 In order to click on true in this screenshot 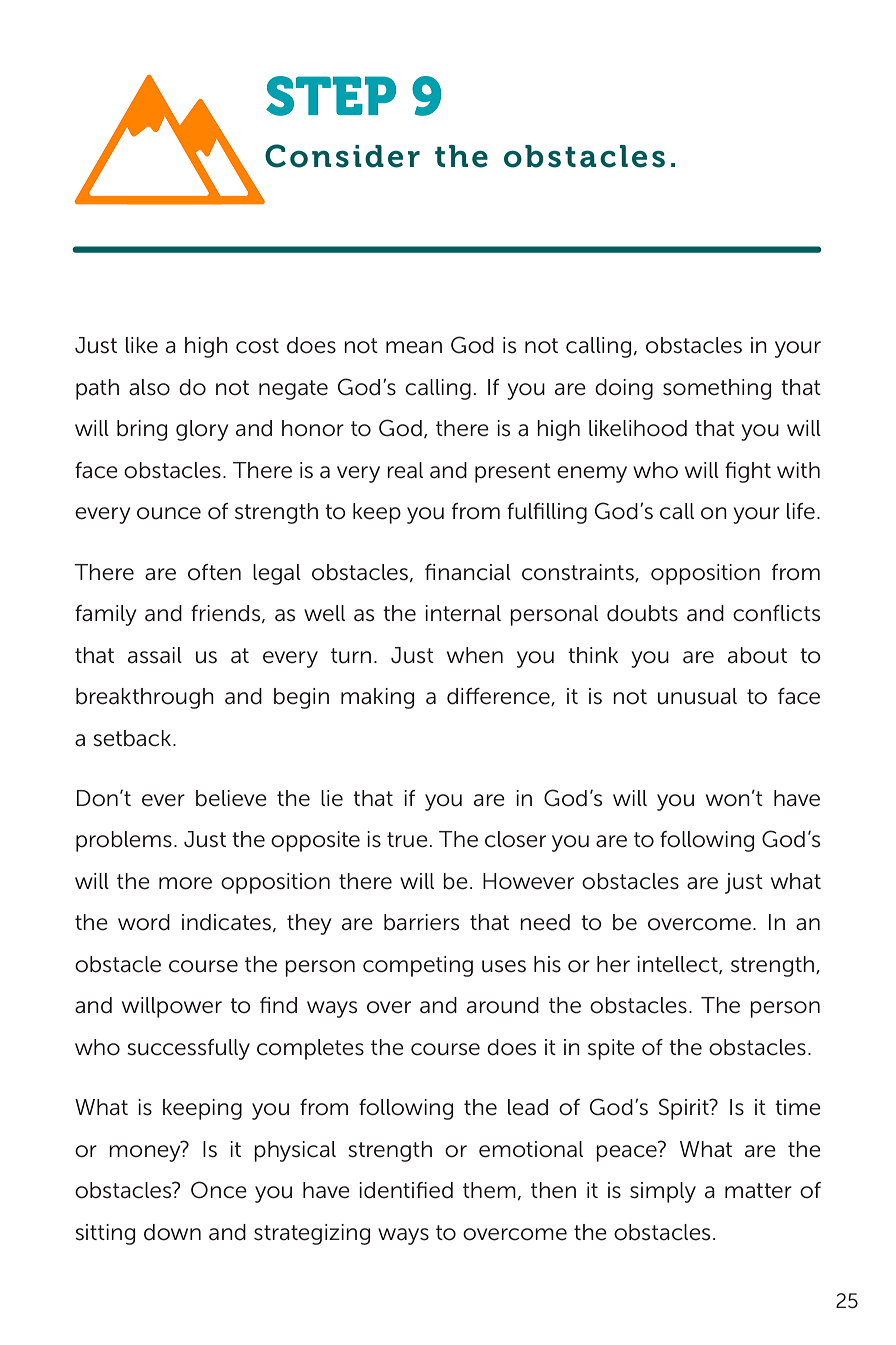, I will do `click(407, 840)`.
